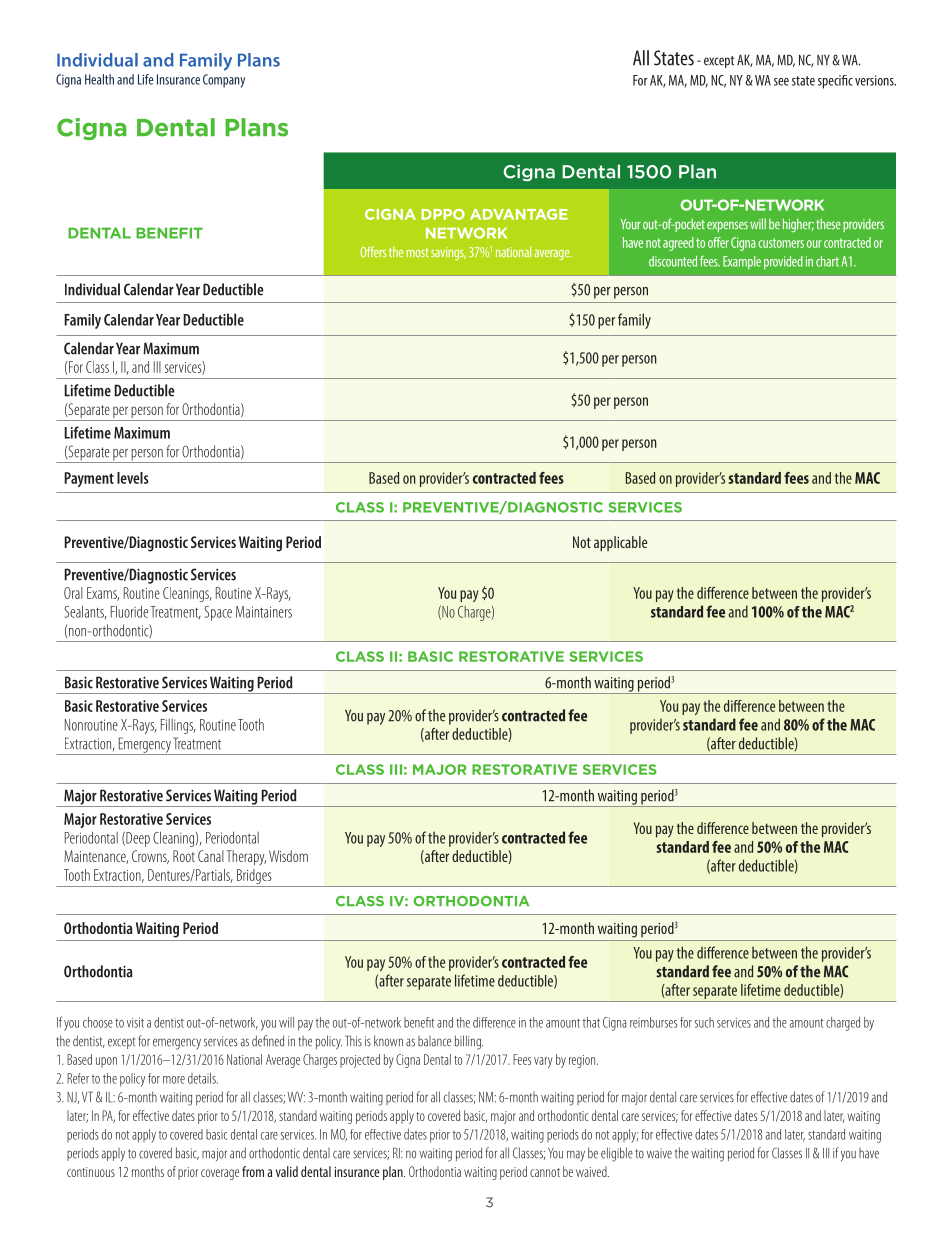 The width and height of the image is (952, 1233). I want to click on see, so click(781, 82).
